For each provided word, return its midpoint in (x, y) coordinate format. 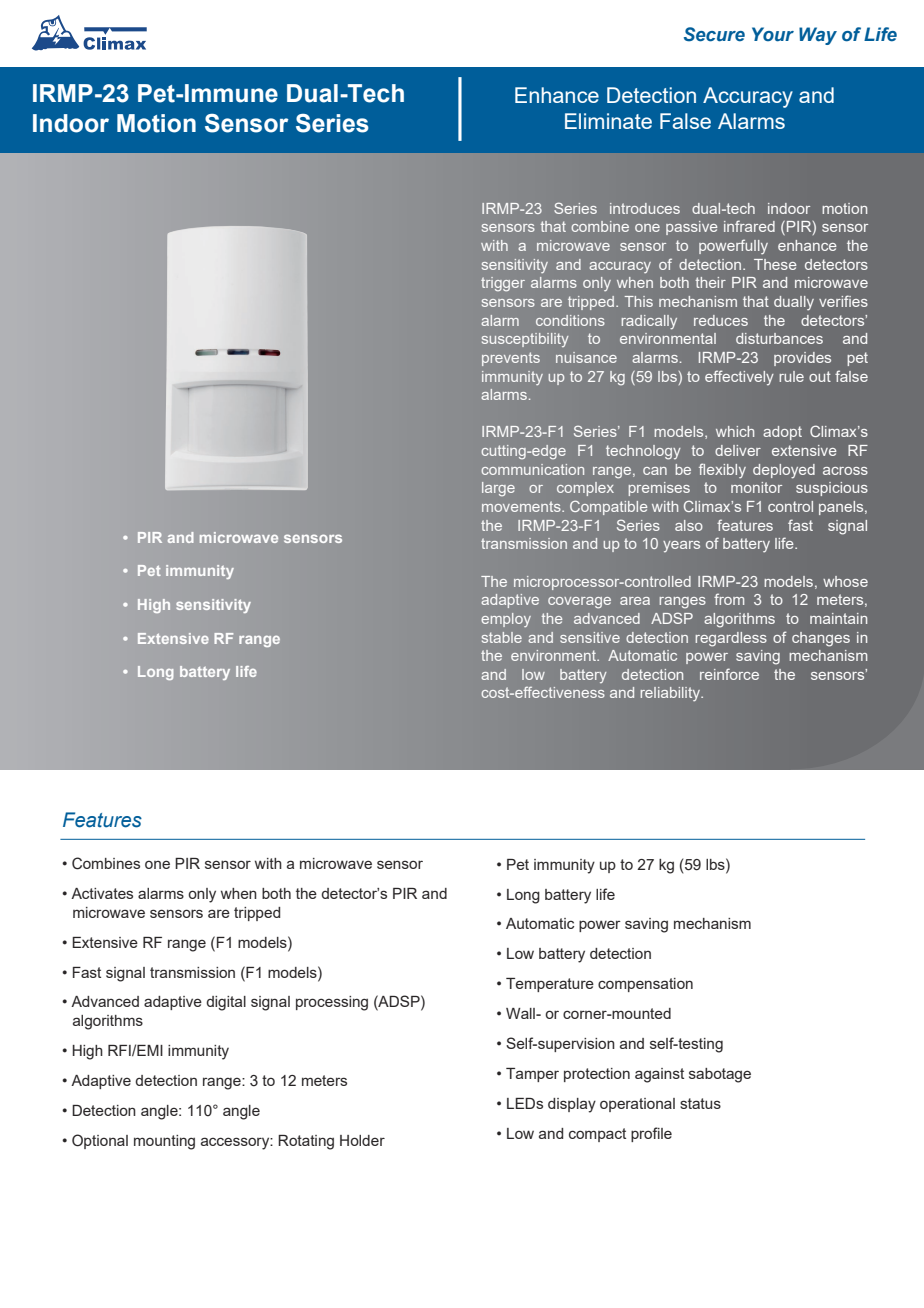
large (498, 489)
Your (773, 34)
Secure (714, 34)
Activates (102, 893)
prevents (511, 359)
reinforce (729, 674)
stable (502, 637)
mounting (164, 1142)
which (735, 431)
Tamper (532, 1075)
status (700, 1103)
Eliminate (608, 121)
